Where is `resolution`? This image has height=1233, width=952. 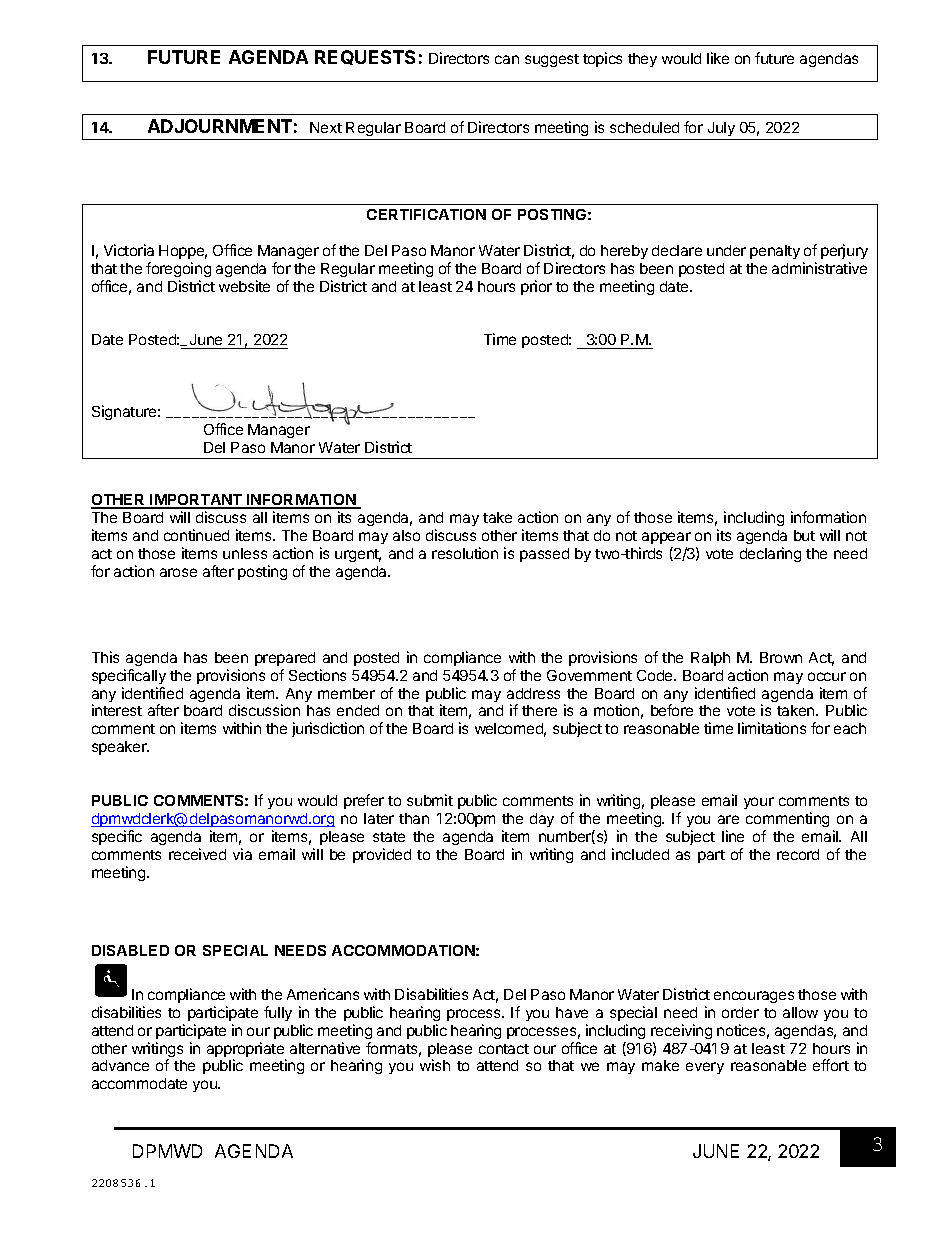
resolution is located at coordinates (465, 553).
